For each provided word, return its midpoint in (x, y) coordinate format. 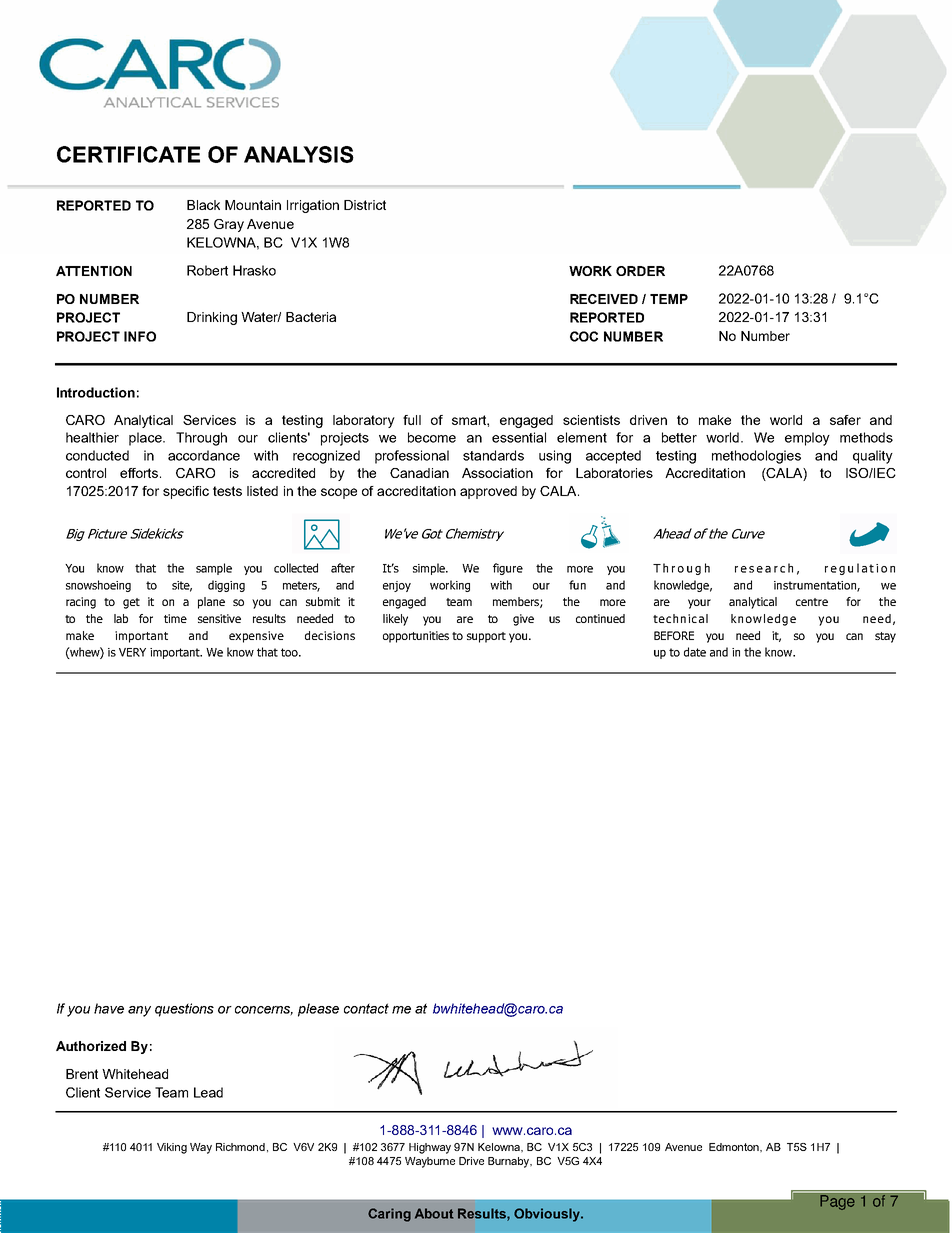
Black (203, 205)
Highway (430, 1148)
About (434, 1213)
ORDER (640, 271)
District (365, 205)
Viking (172, 1148)
